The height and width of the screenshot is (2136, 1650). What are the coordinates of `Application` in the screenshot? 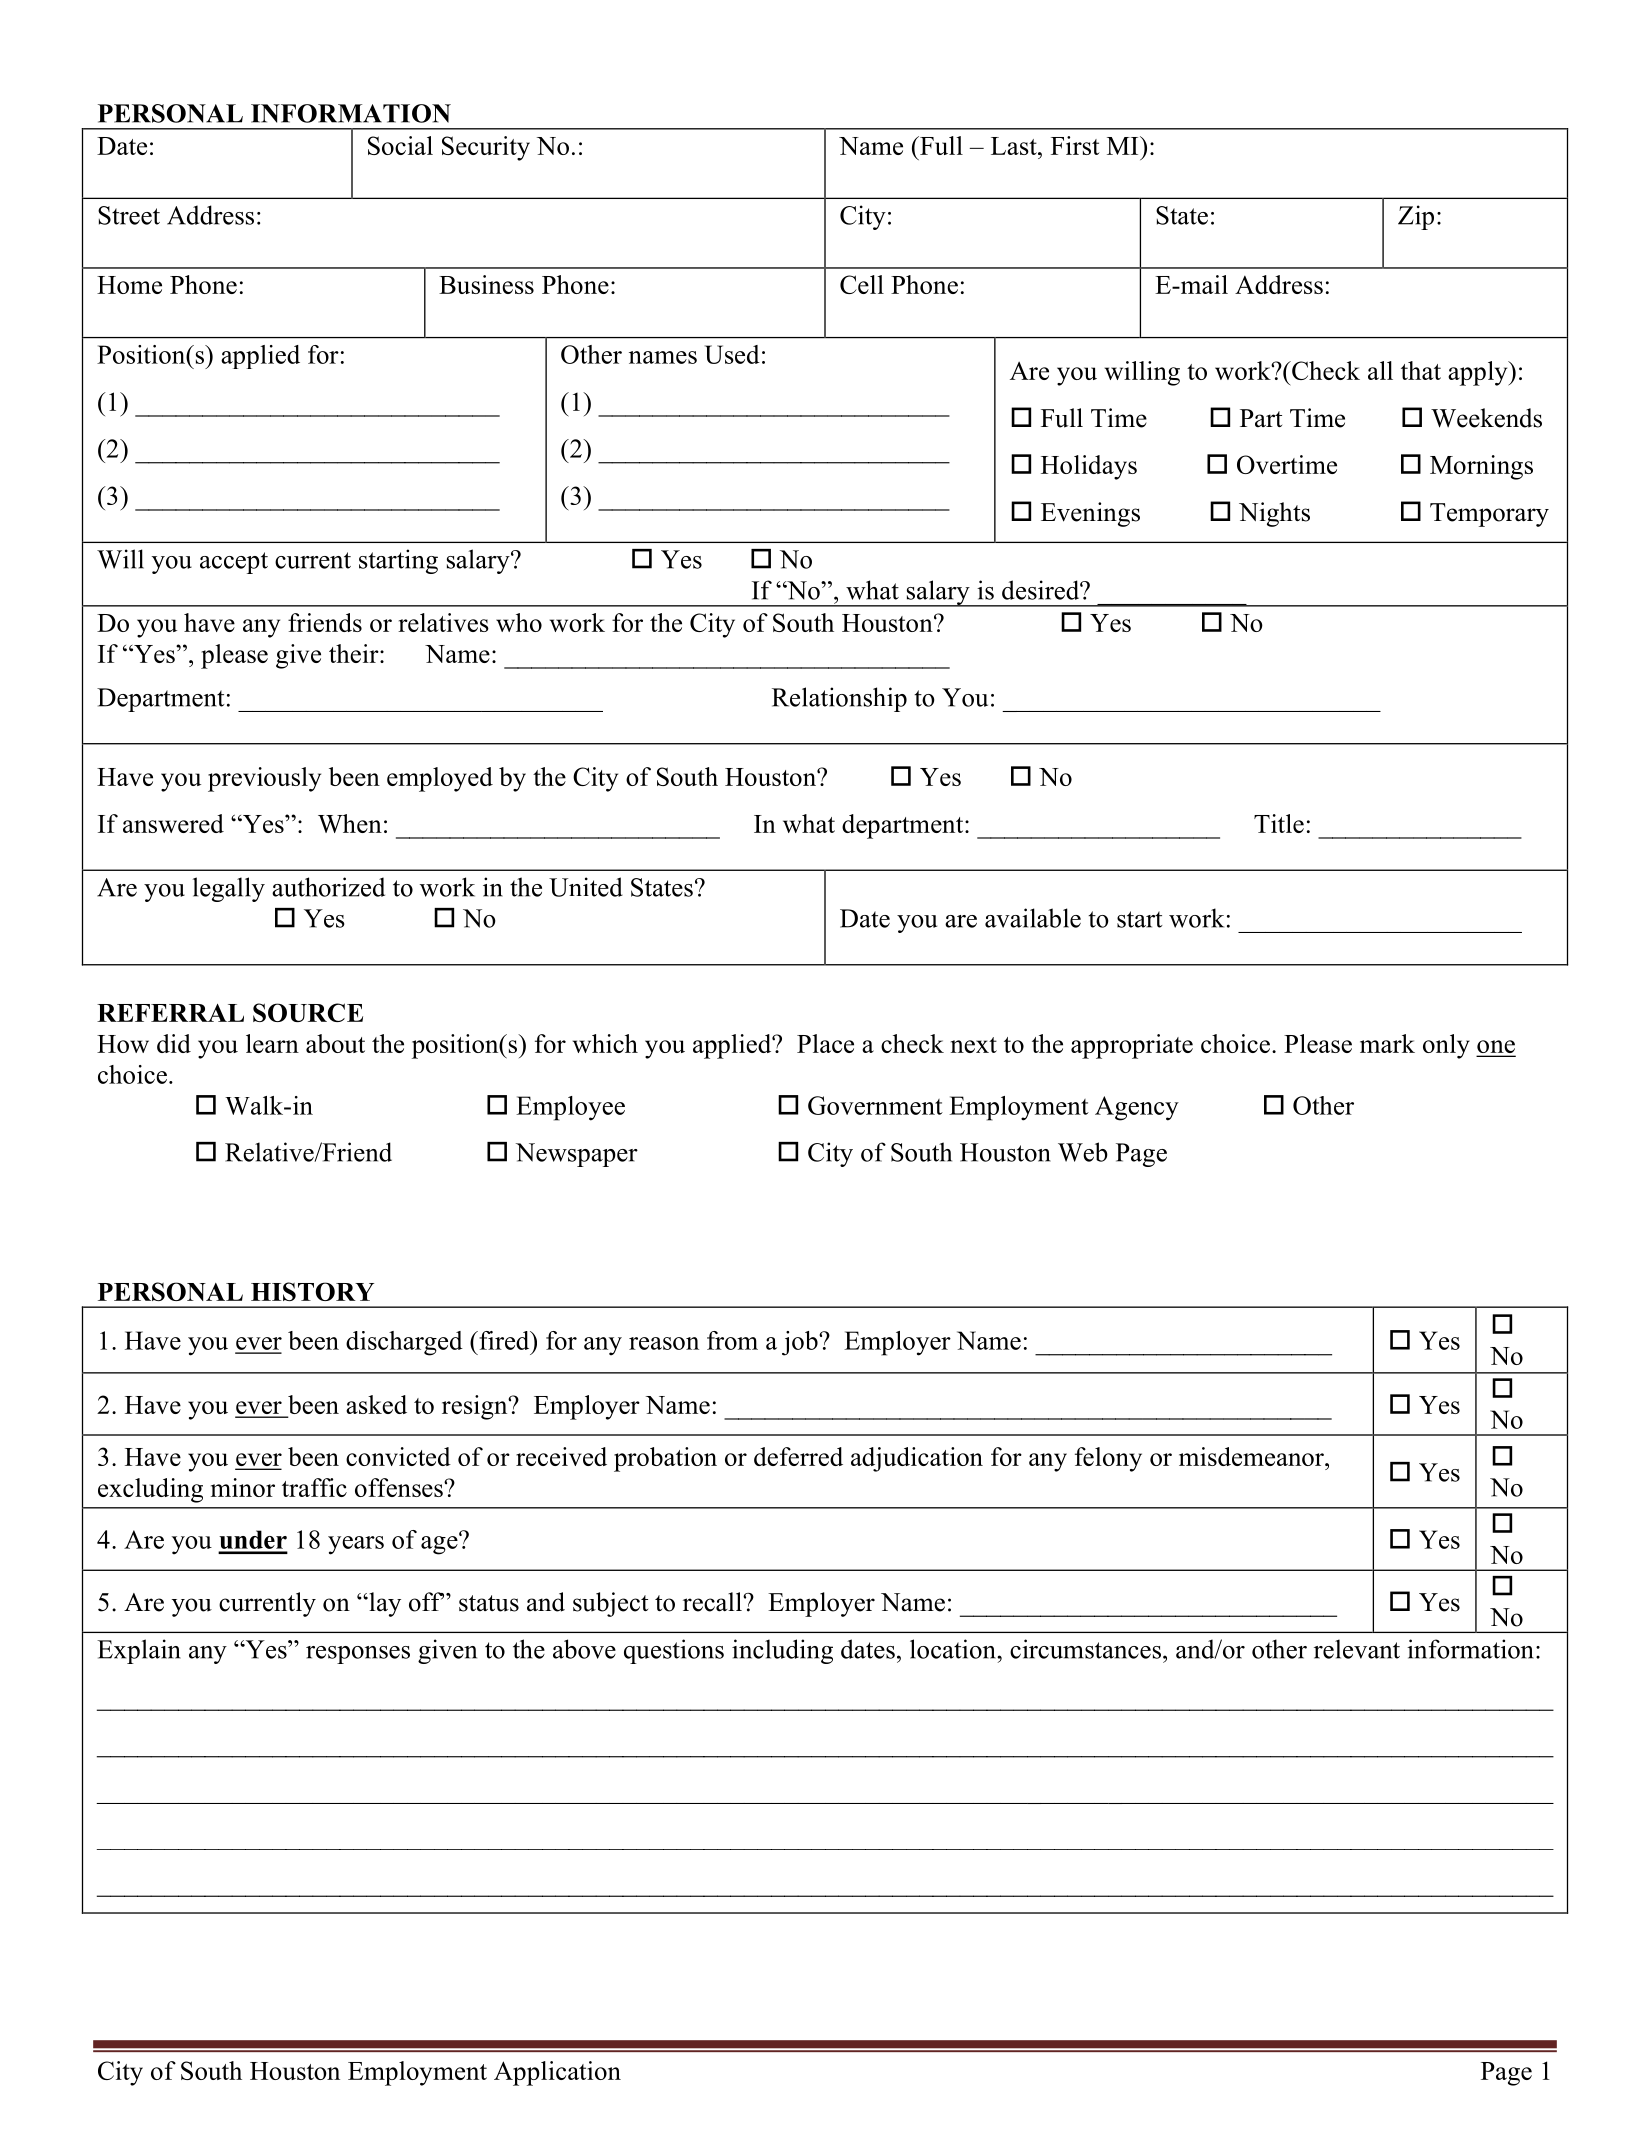 It's located at (557, 2073).
